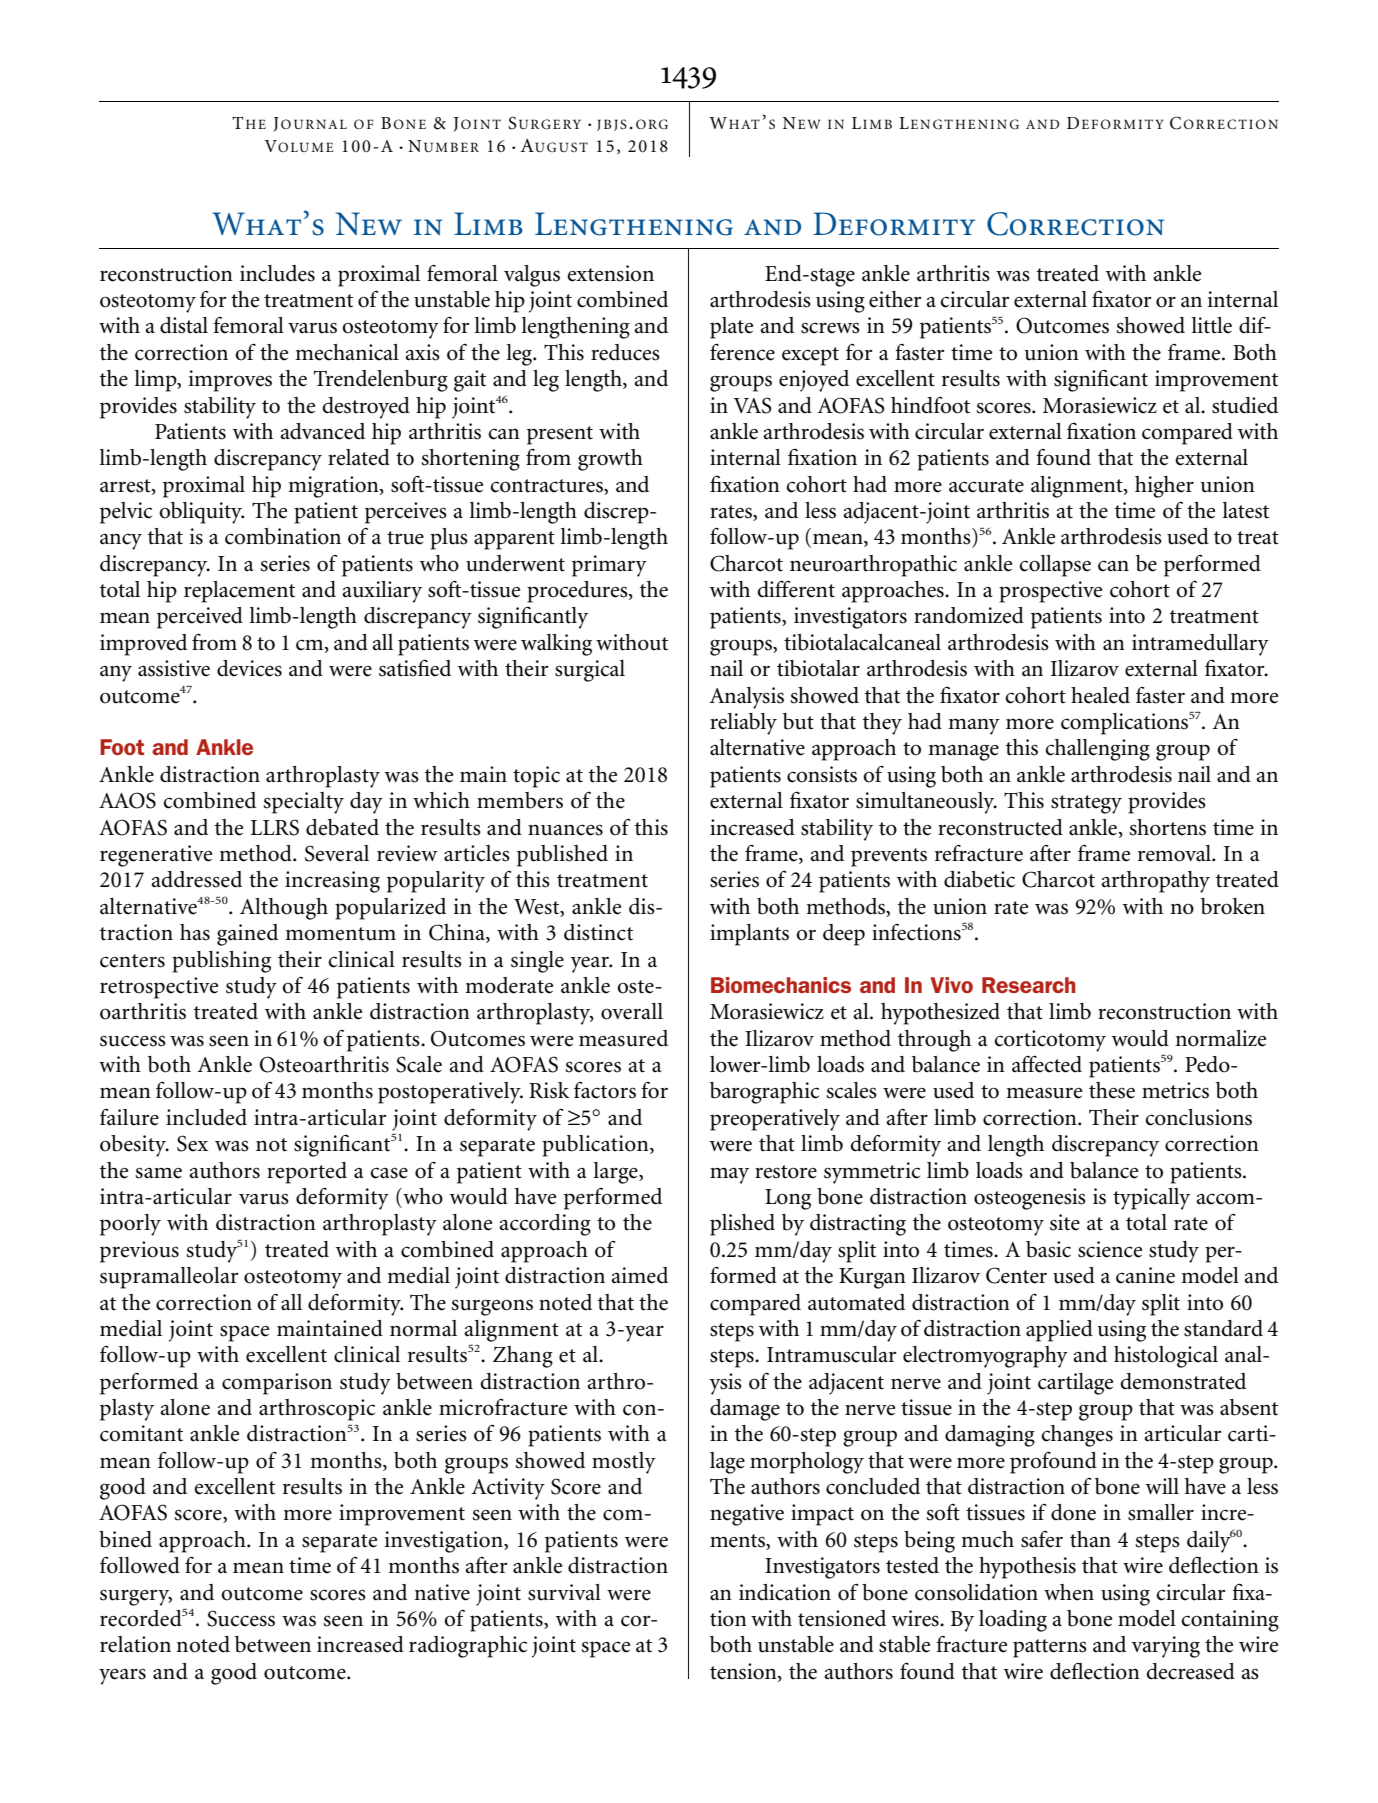 The image size is (1378, 1803). What do you see at coordinates (590, 671) in the image?
I see `surgical` at bounding box center [590, 671].
